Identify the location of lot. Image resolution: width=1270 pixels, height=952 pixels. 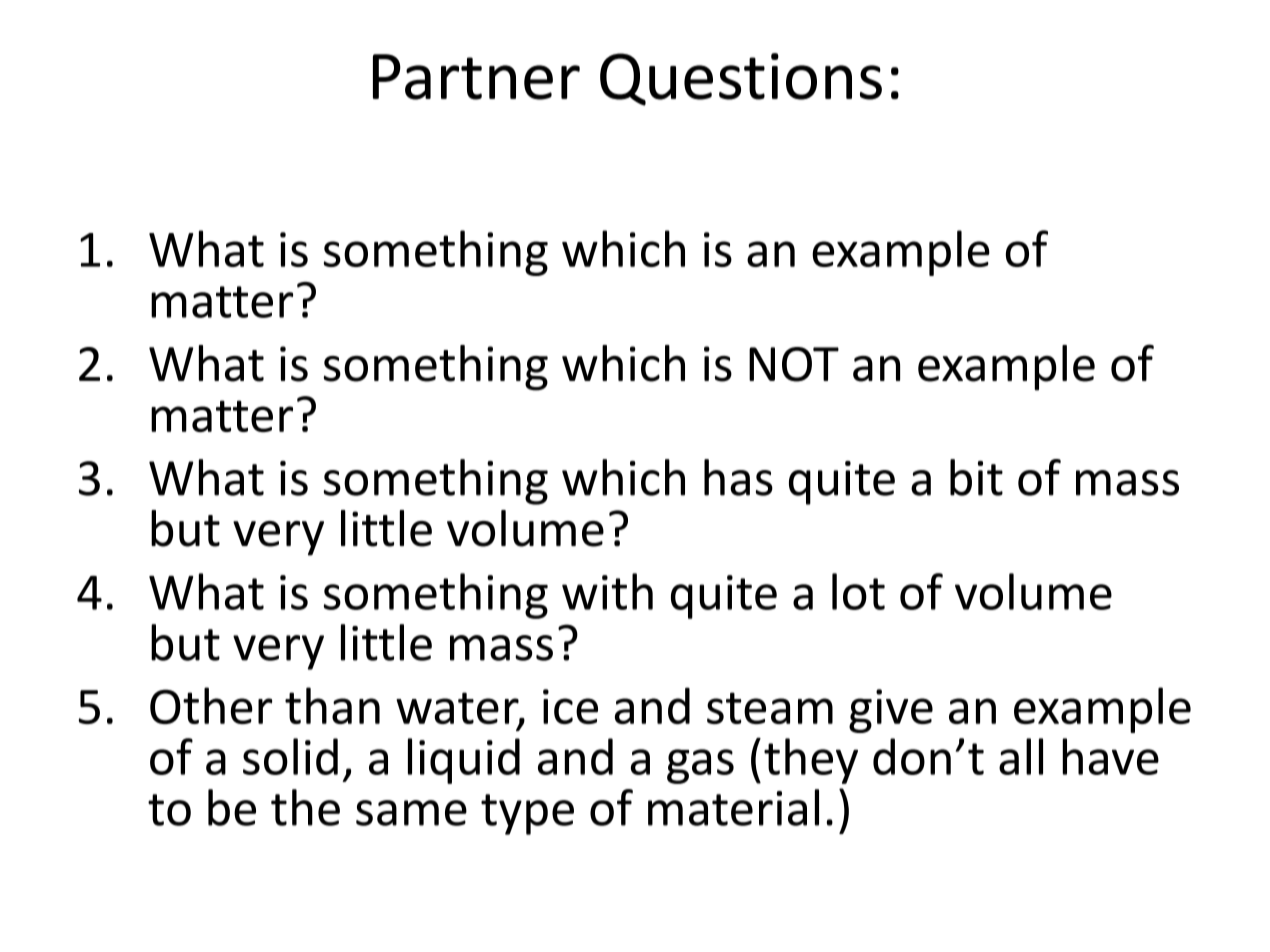
(858, 591).
